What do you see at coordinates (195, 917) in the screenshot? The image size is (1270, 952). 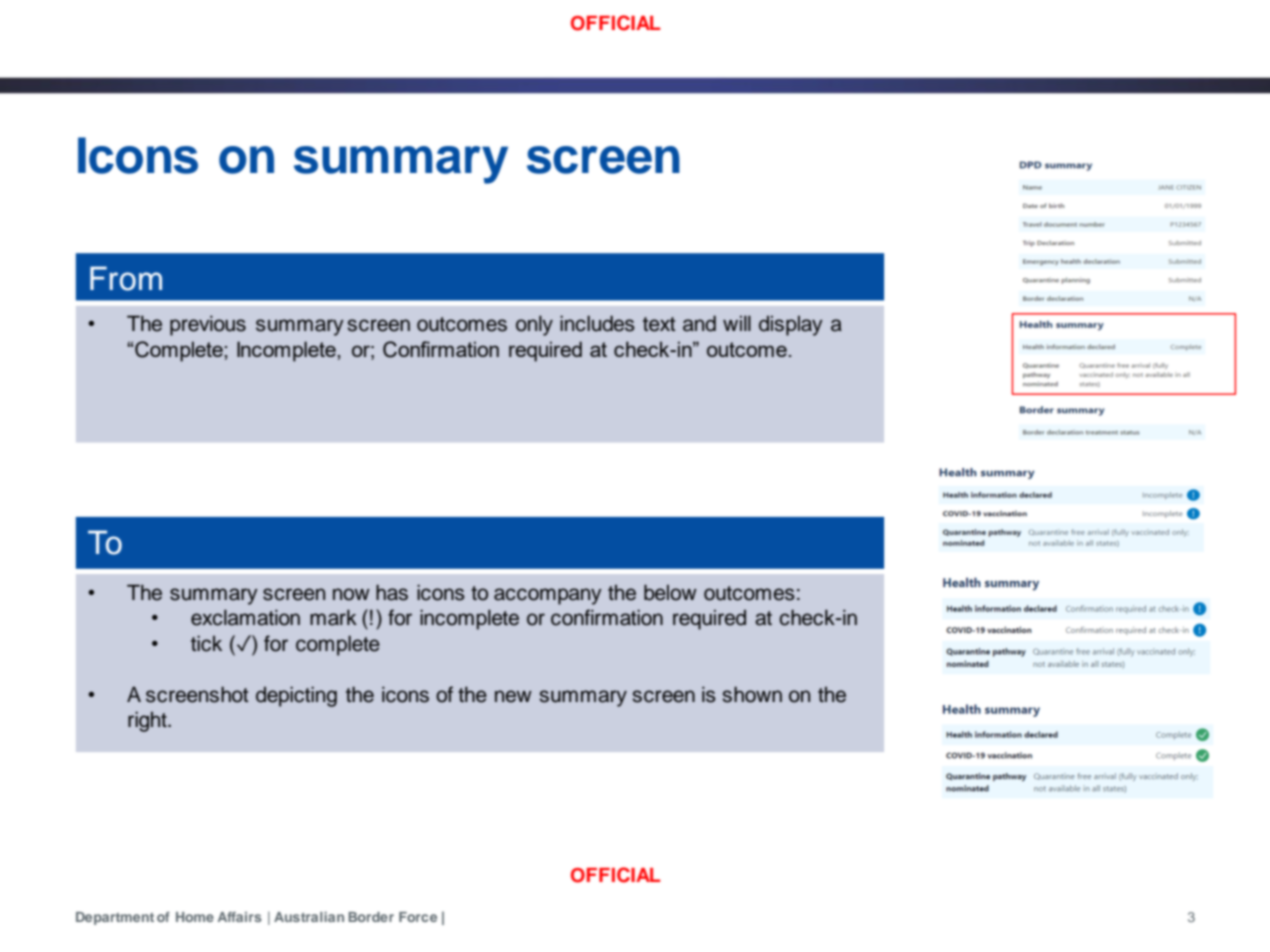 I see `Home` at bounding box center [195, 917].
